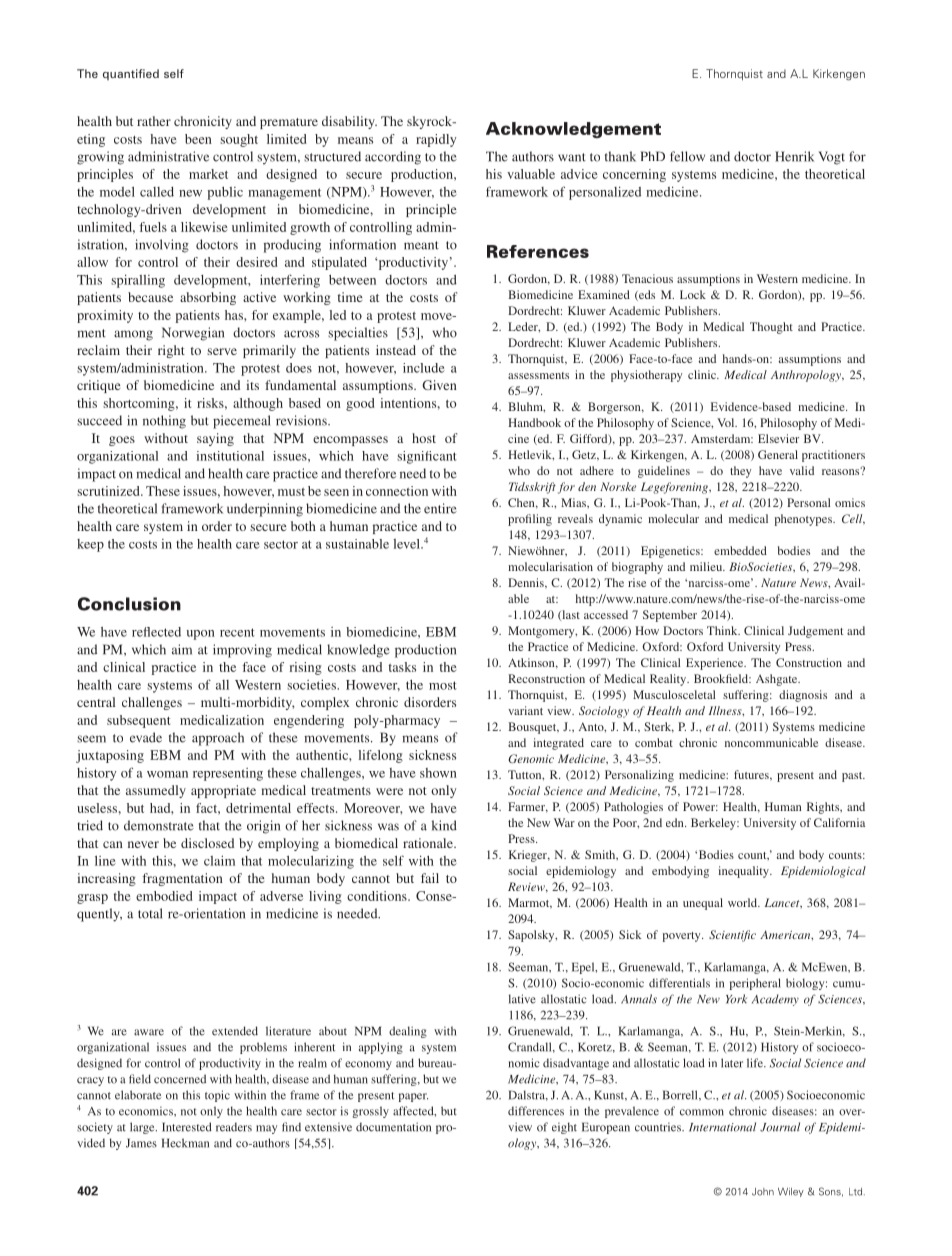  Describe the element at coordinates (146, 737) in the screenshot. I see `evade` at that location.
